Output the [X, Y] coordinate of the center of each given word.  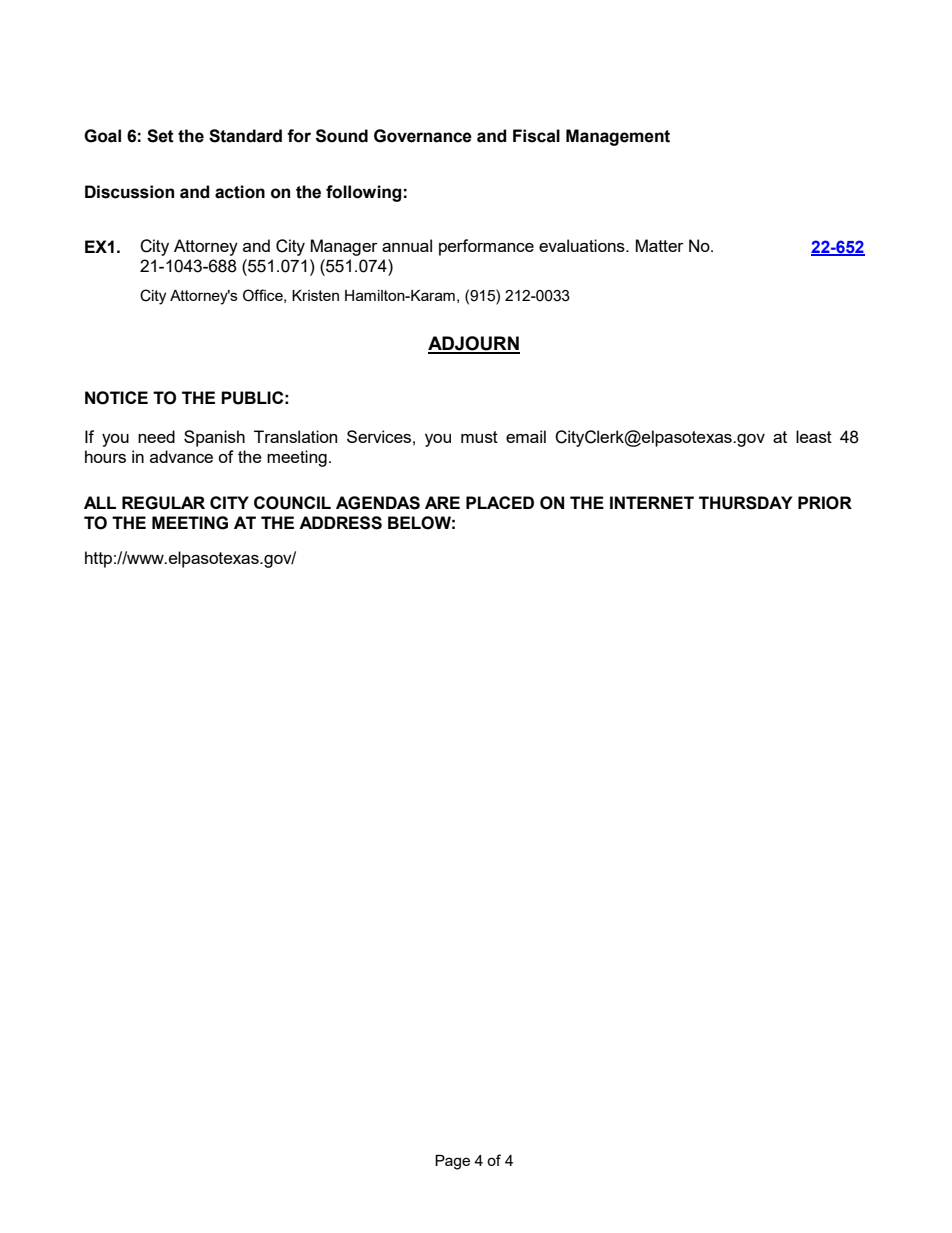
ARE [442, 502]
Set [160, 136]
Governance [423, 136]
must [479, 437]
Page [452, 1162]
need [156, 436]
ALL [100, 502]
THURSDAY [745, 503]
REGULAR [163, 503]
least [814, 436]
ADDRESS [340, 523]
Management [618, 137]
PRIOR [825, 503]
